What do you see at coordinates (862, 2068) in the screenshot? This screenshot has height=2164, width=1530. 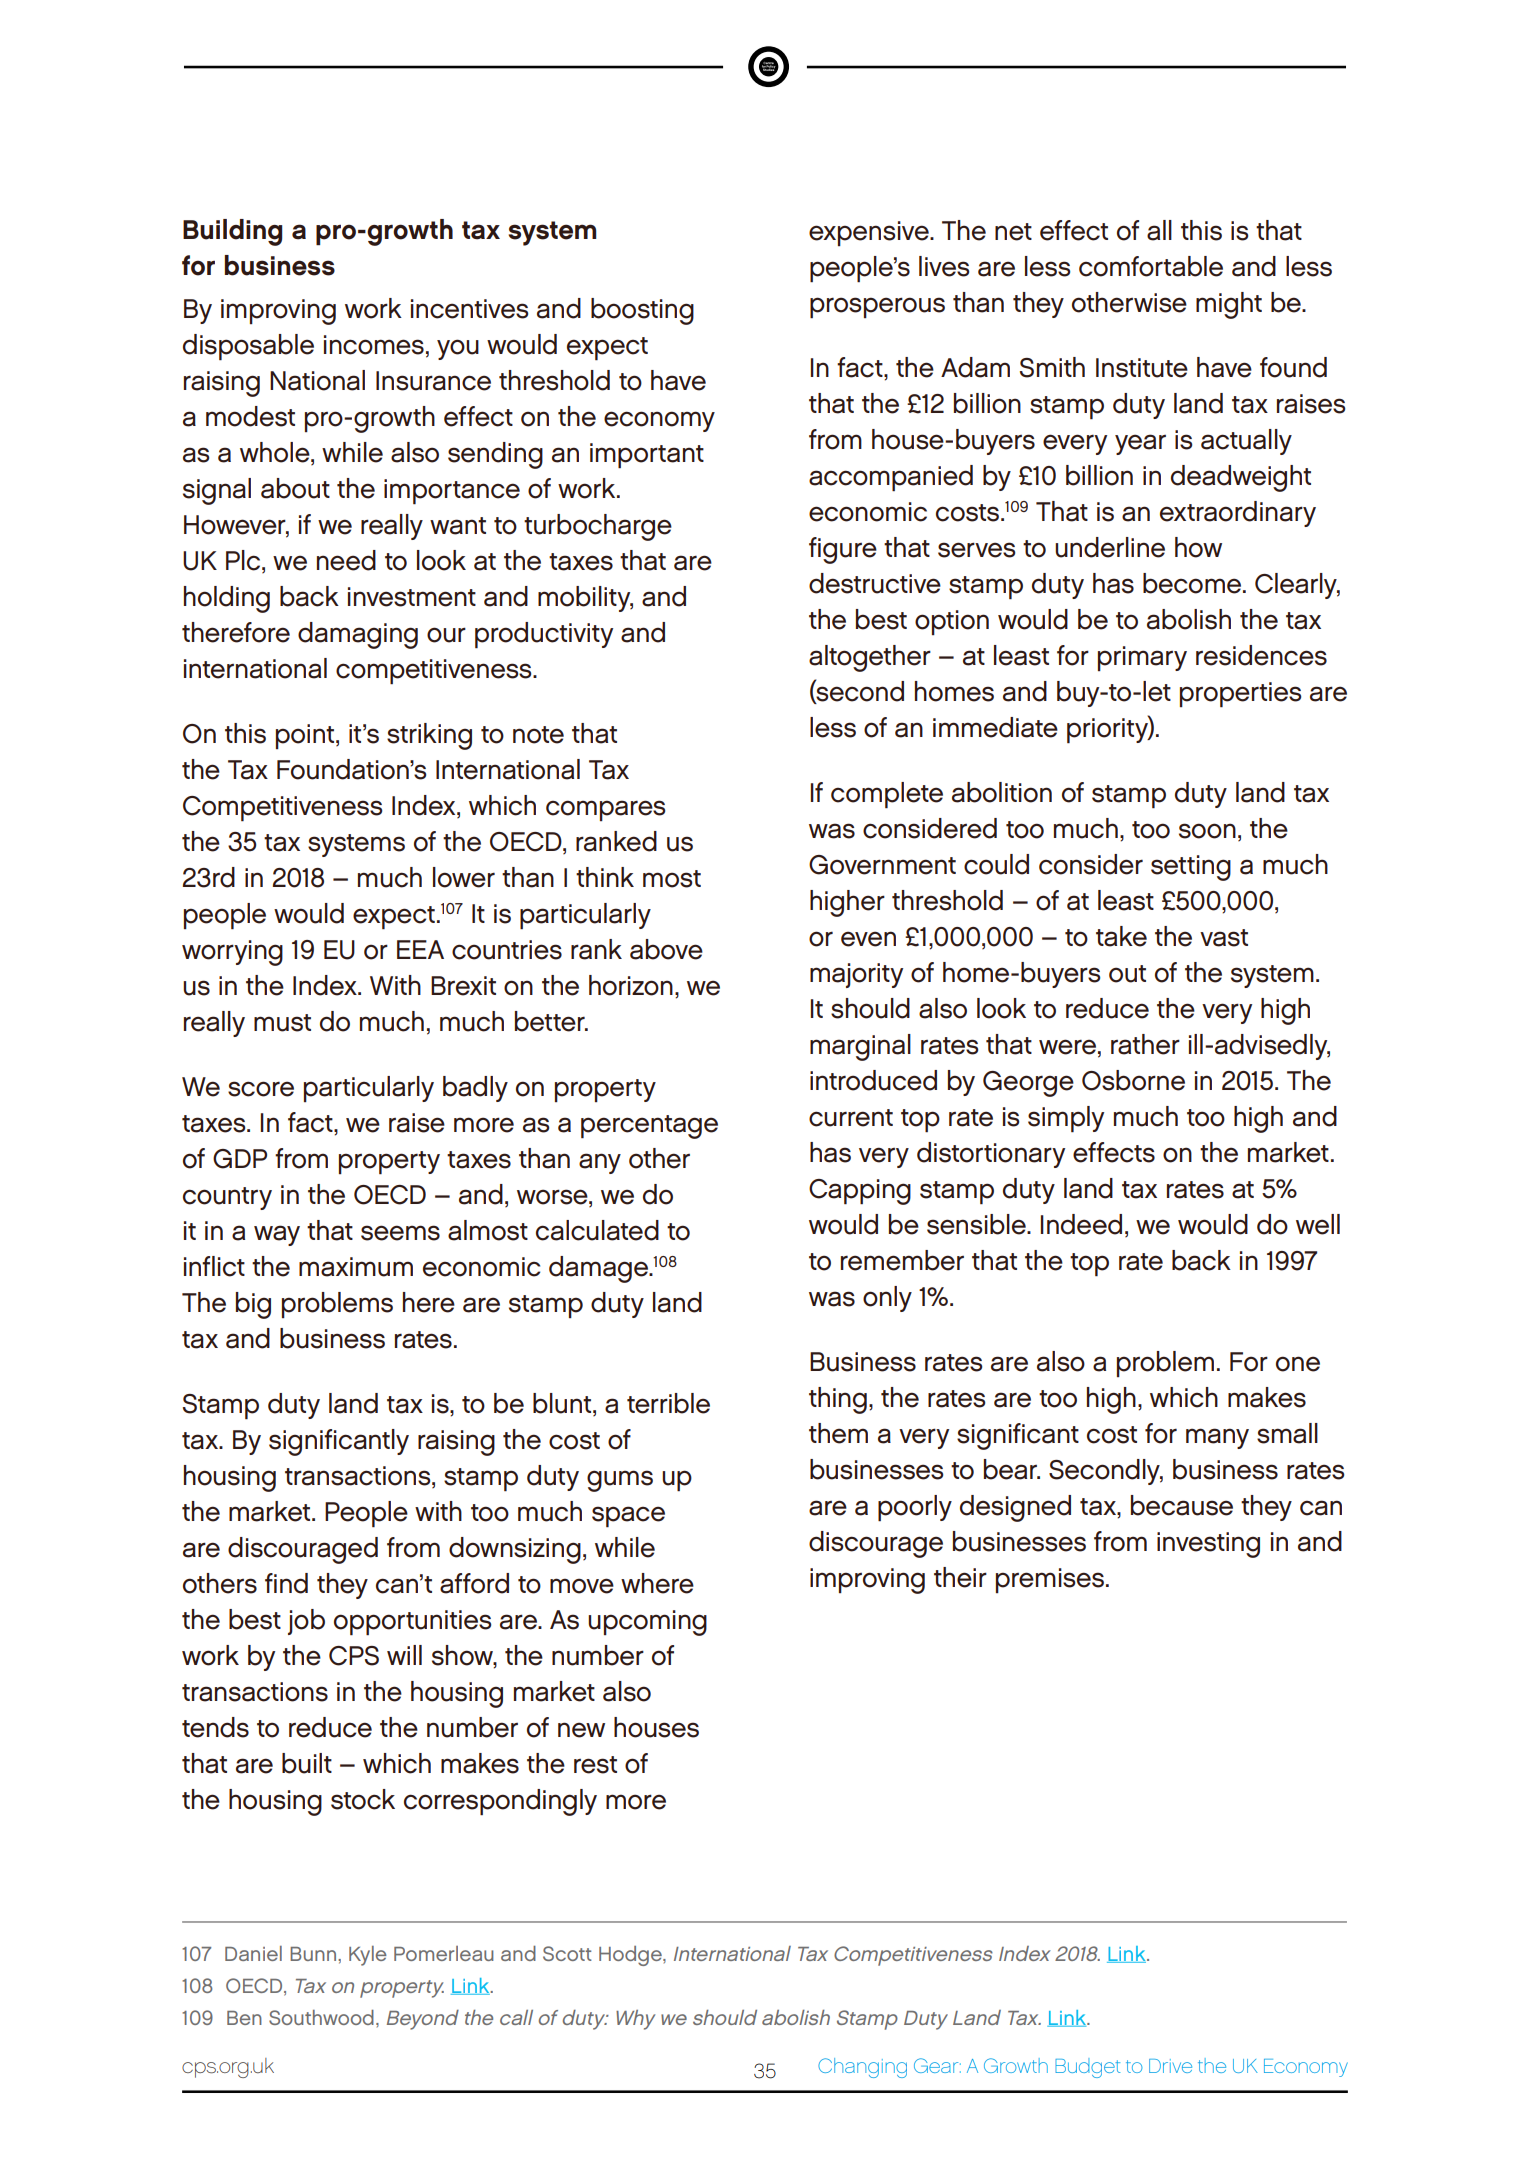 I see `Changing` at bounding box center [862, 2068].
